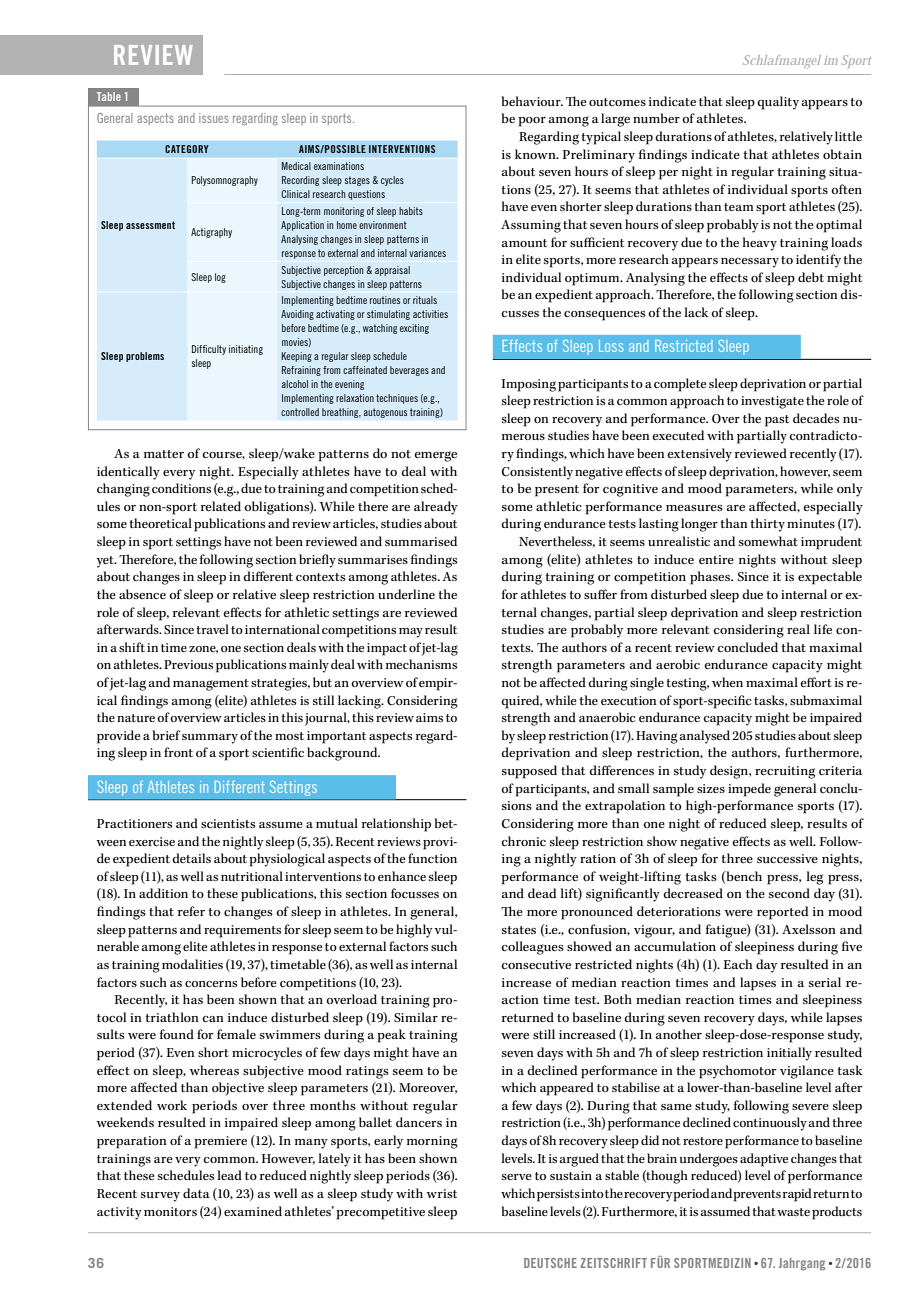  Describe the element at coordinates (787, 858) in the screenshot. I see `successive` at that location.
